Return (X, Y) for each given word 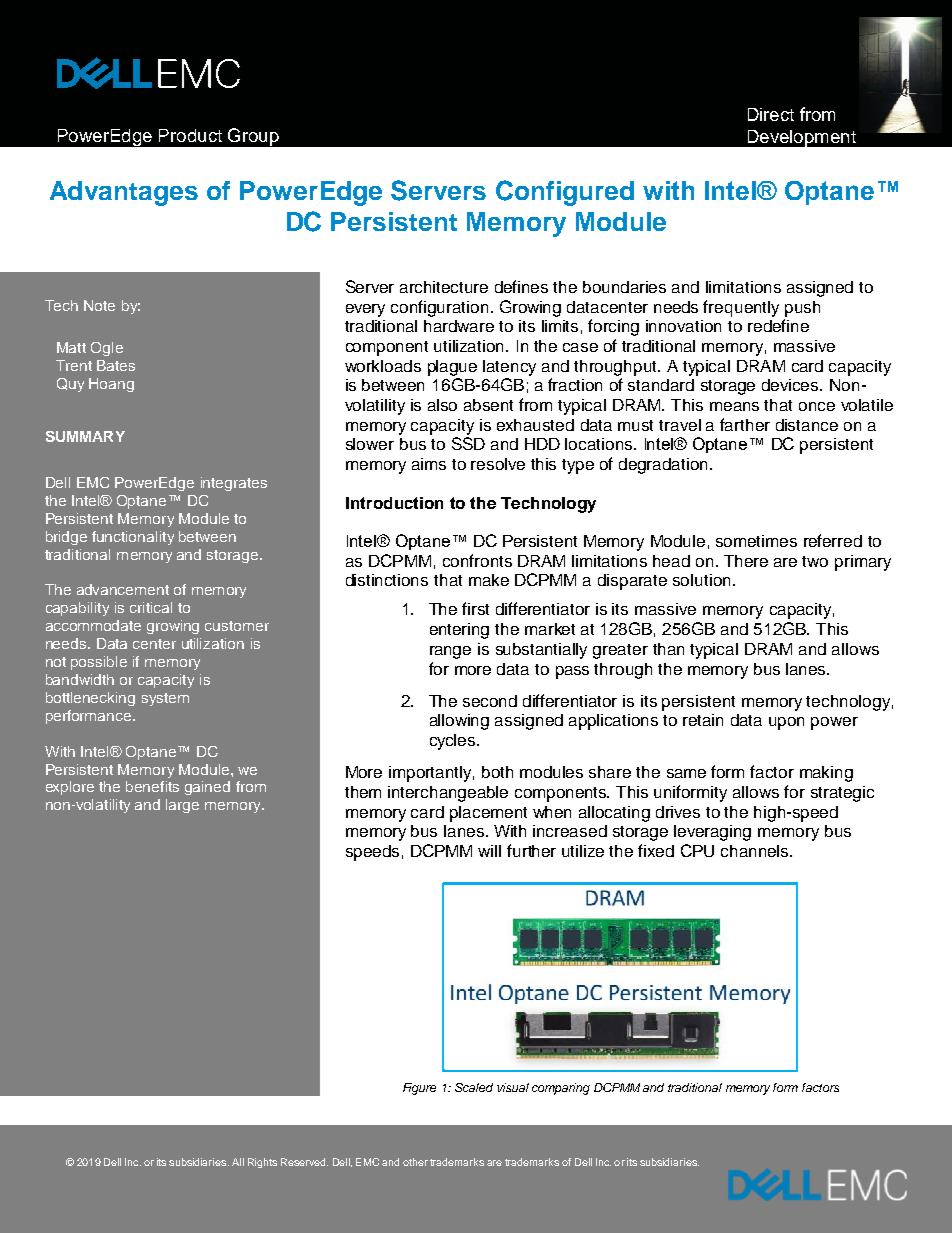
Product (190, 135)
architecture (444, 287)
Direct (771, 114)
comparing (561, 1089)
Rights (262, 1163)
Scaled (474, 1087)
